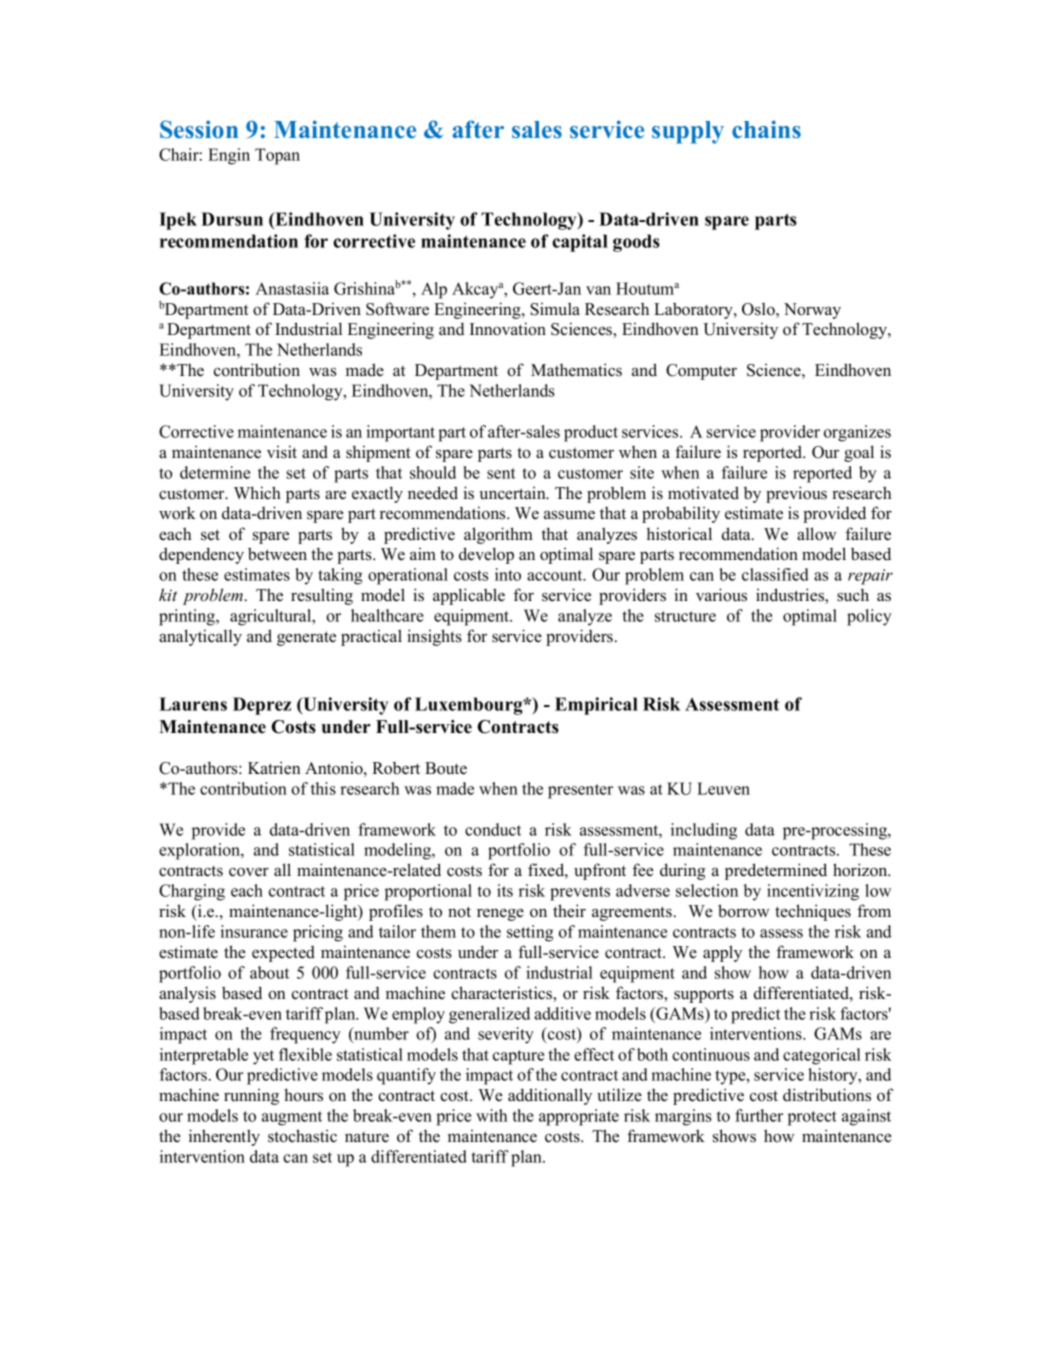 The width and height of the screenshot is (1052, 1362). What do you see at coordinates (491, 1115) in the screenshot?
I see `with` at bounding box center [491, 1115].
